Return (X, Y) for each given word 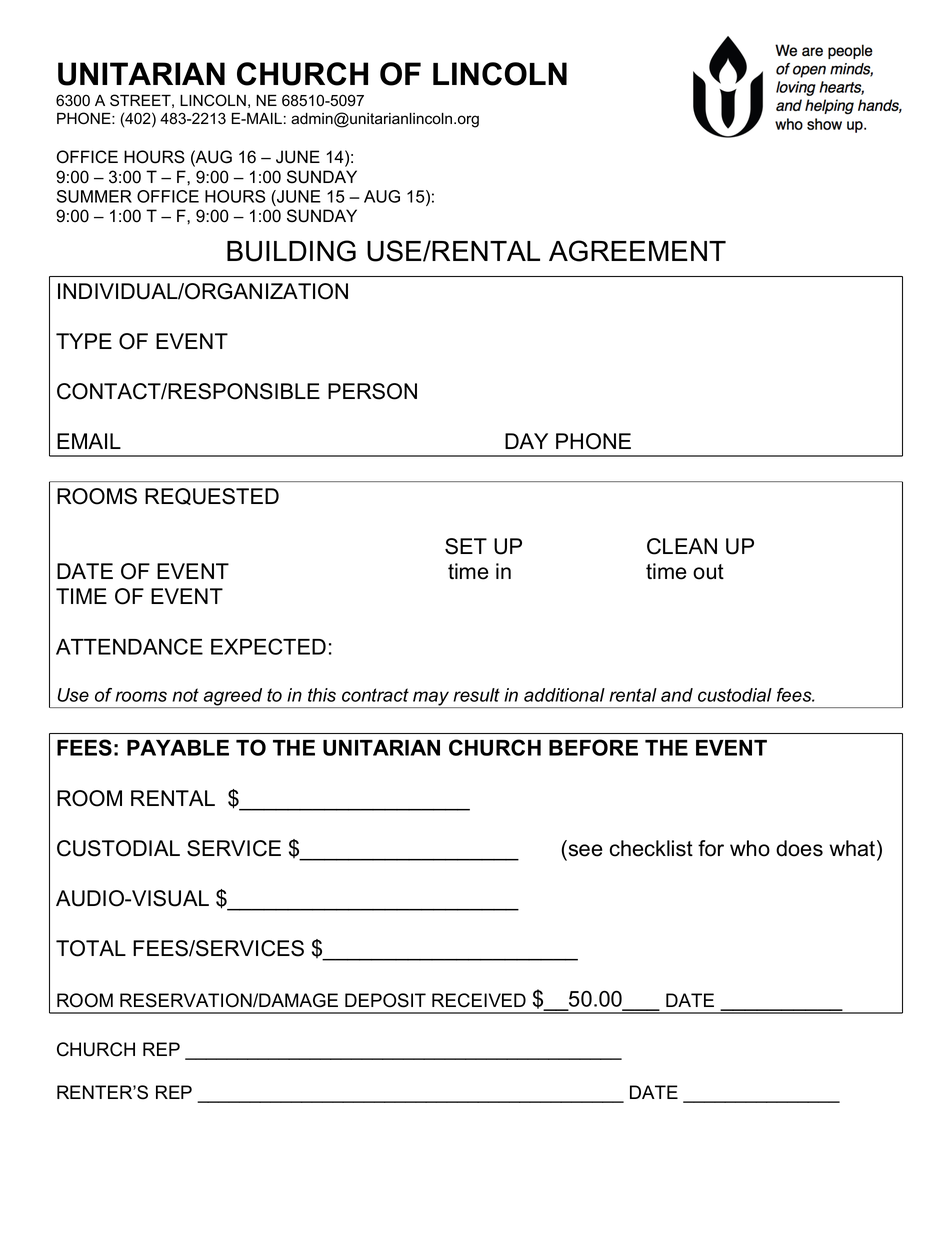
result (476, 695)
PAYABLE (178, 748)
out (708, 572)
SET (466, 546)
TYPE (84, 341)
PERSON (372, 391)
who (750, 848)
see (586, 850)
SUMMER (94, 196)
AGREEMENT (637, 251)
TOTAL (91, 948)
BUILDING (291, 251)
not (185, 695)
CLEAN (682, 546)
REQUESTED (212, 496)
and (677, 695)
